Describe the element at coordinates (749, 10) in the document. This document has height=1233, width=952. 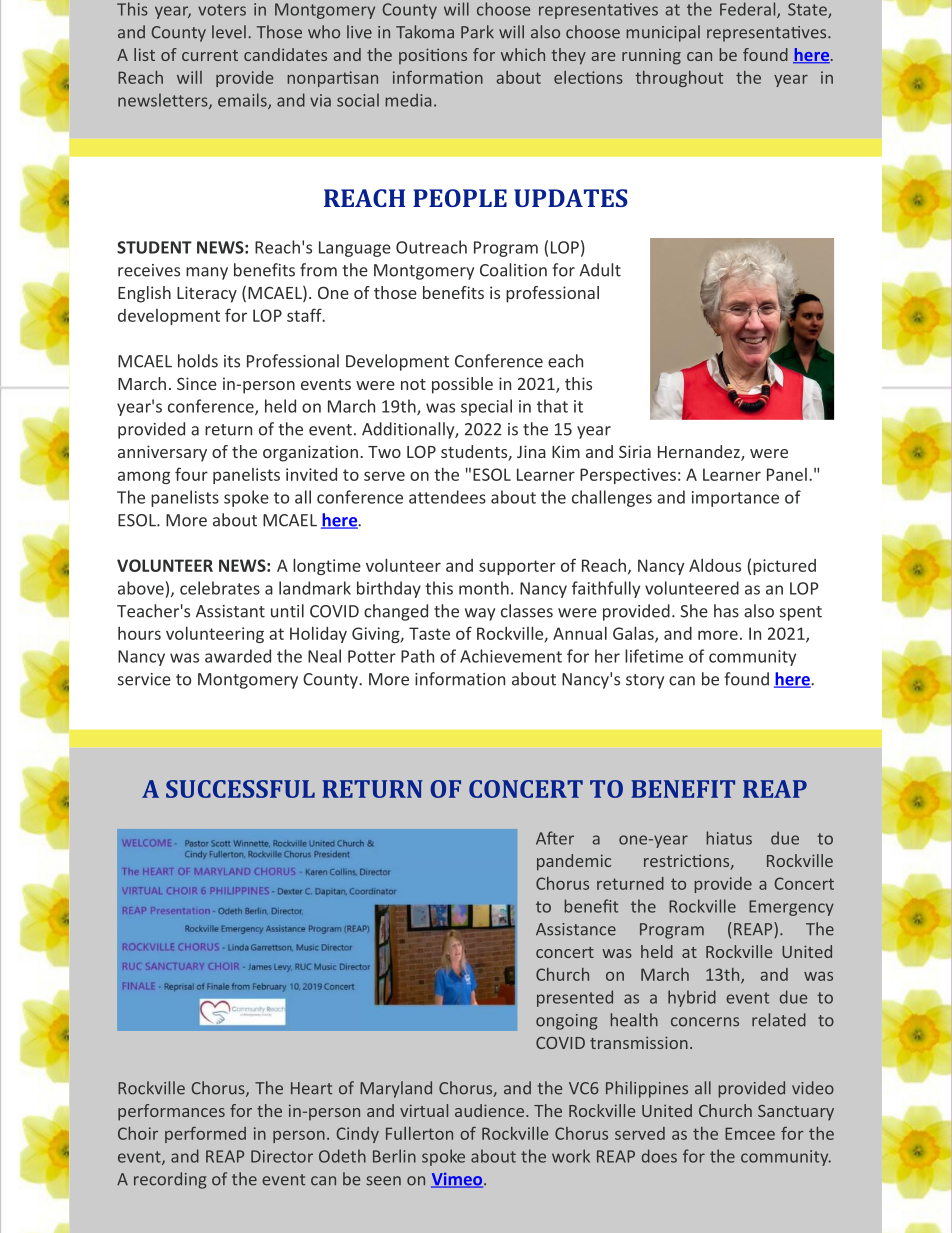
I see `Federal` at that location.
